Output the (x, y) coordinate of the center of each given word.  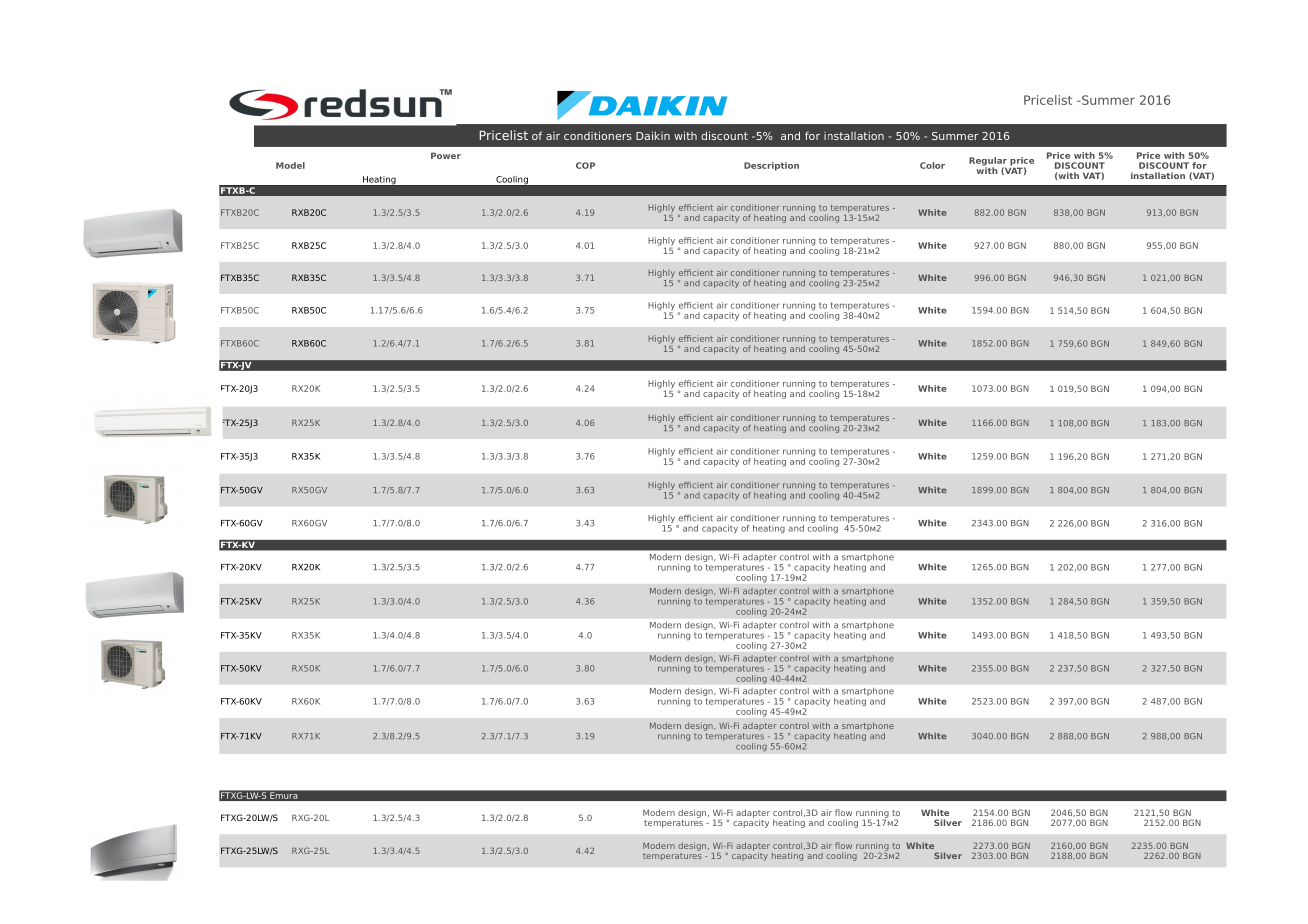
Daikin (653, 135)
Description (771, 166)
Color (932, 165)
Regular (988, 162)
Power (446, 155)
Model (290, 165)
